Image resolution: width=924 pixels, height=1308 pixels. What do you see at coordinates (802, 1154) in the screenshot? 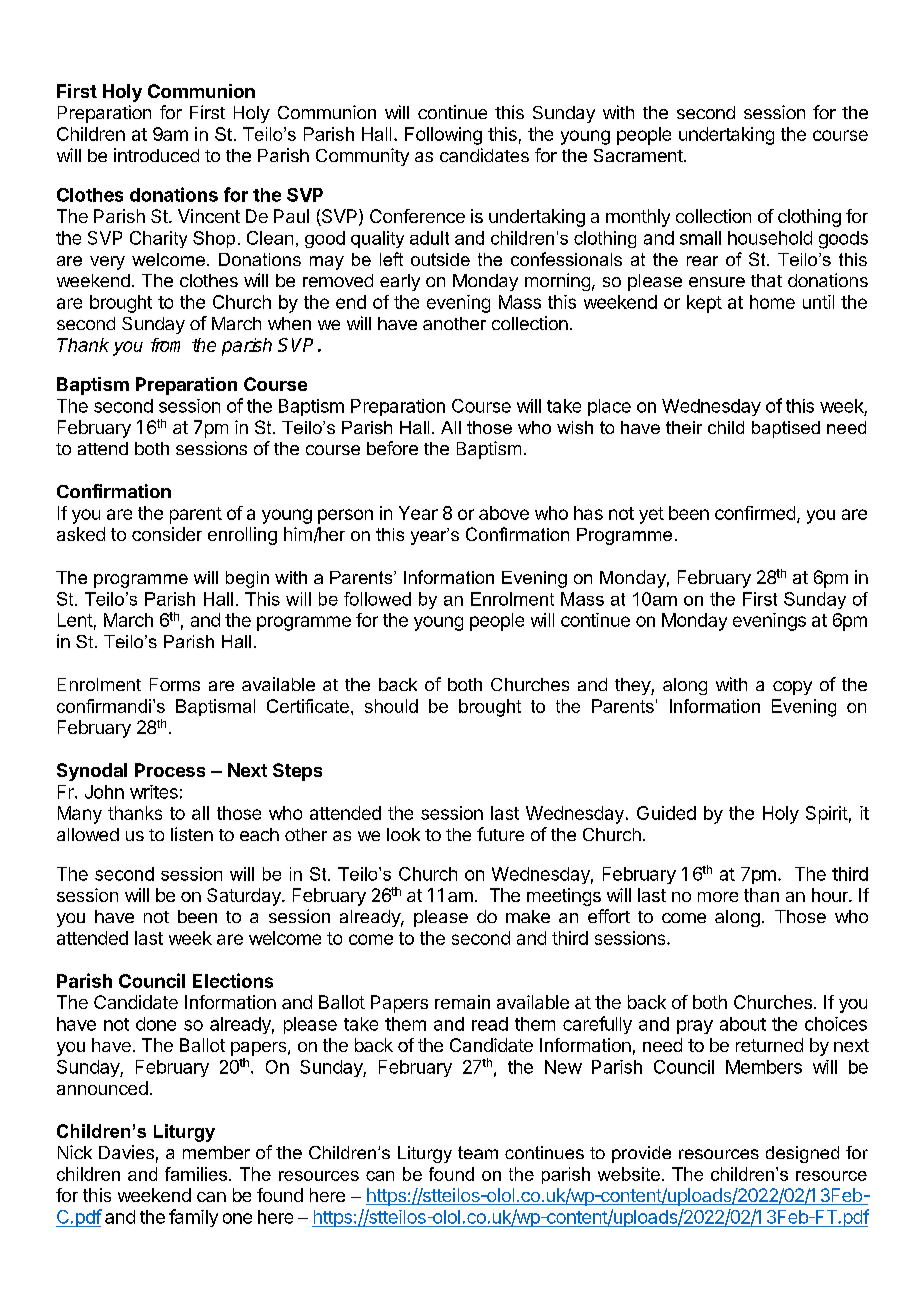
I see `designed` at bounding box center [802, 1154].
